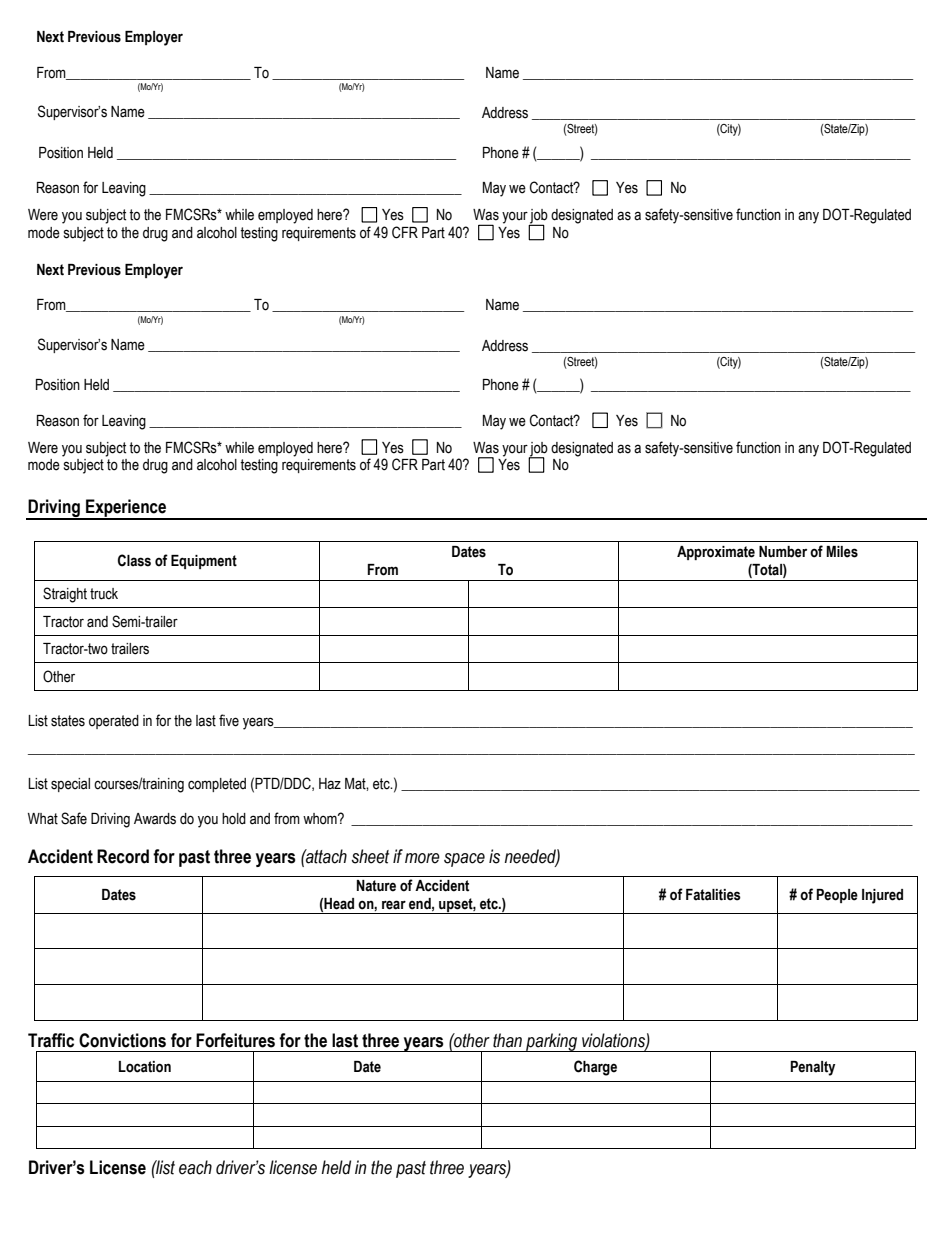  I want to click on Equipment, so click(204, 562).
